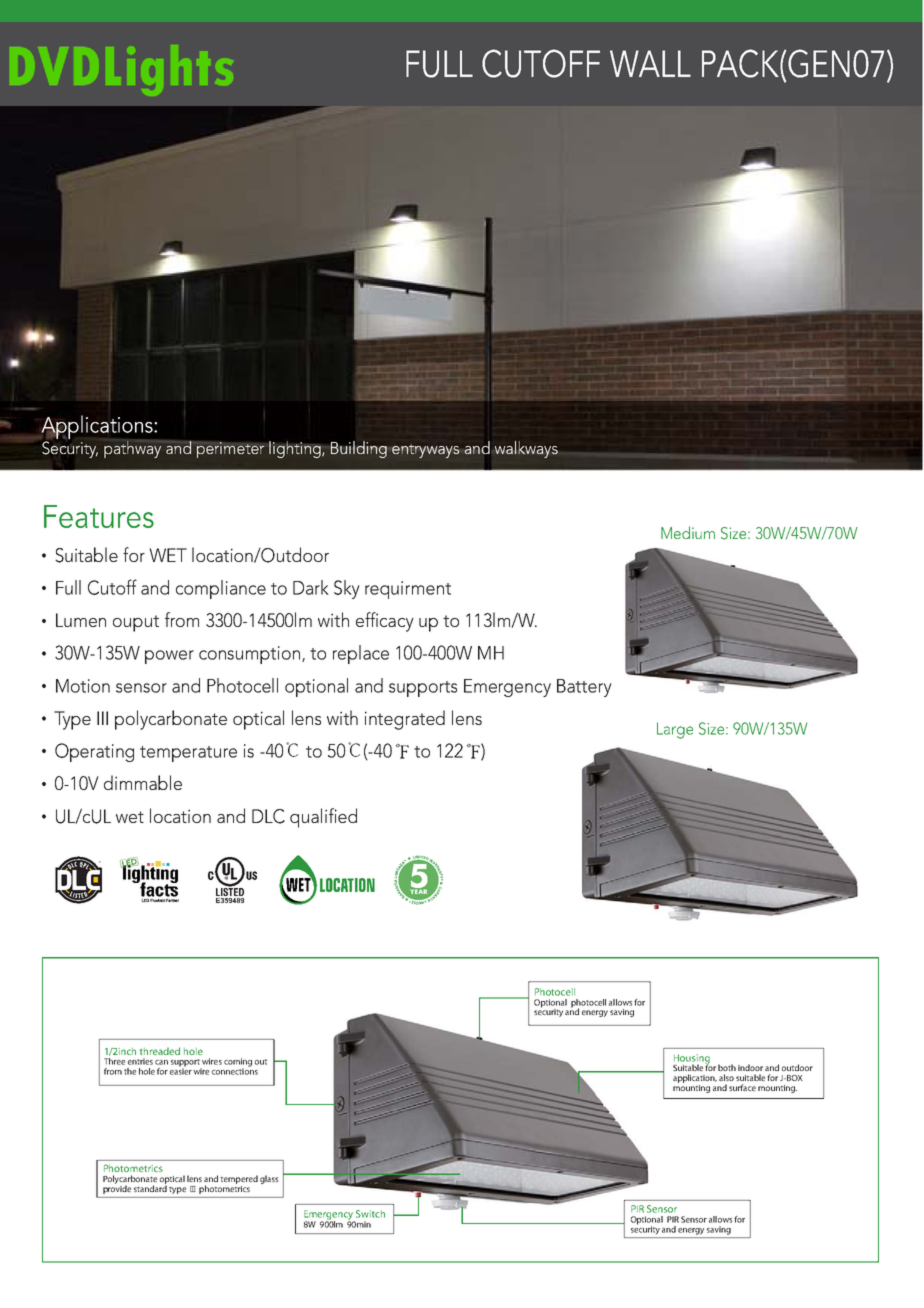 The height and width of the image is (1308, 924). I want to click on efficacy, so click(385, 622).
